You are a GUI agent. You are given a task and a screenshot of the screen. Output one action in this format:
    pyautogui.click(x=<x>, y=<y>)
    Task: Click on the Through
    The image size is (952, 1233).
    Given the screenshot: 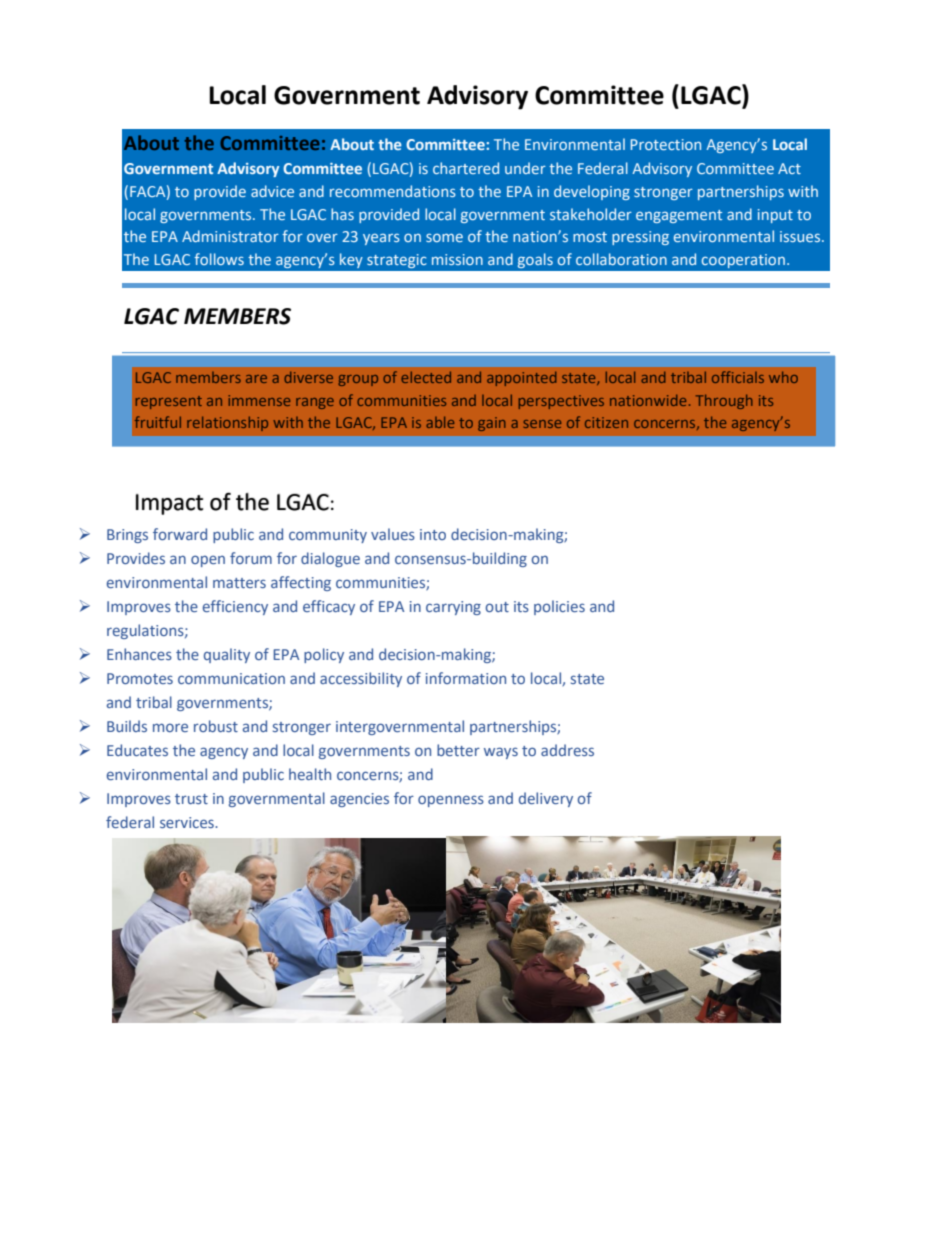 What is the action you would take?
    pyautogui.click(x=724, y=401)
